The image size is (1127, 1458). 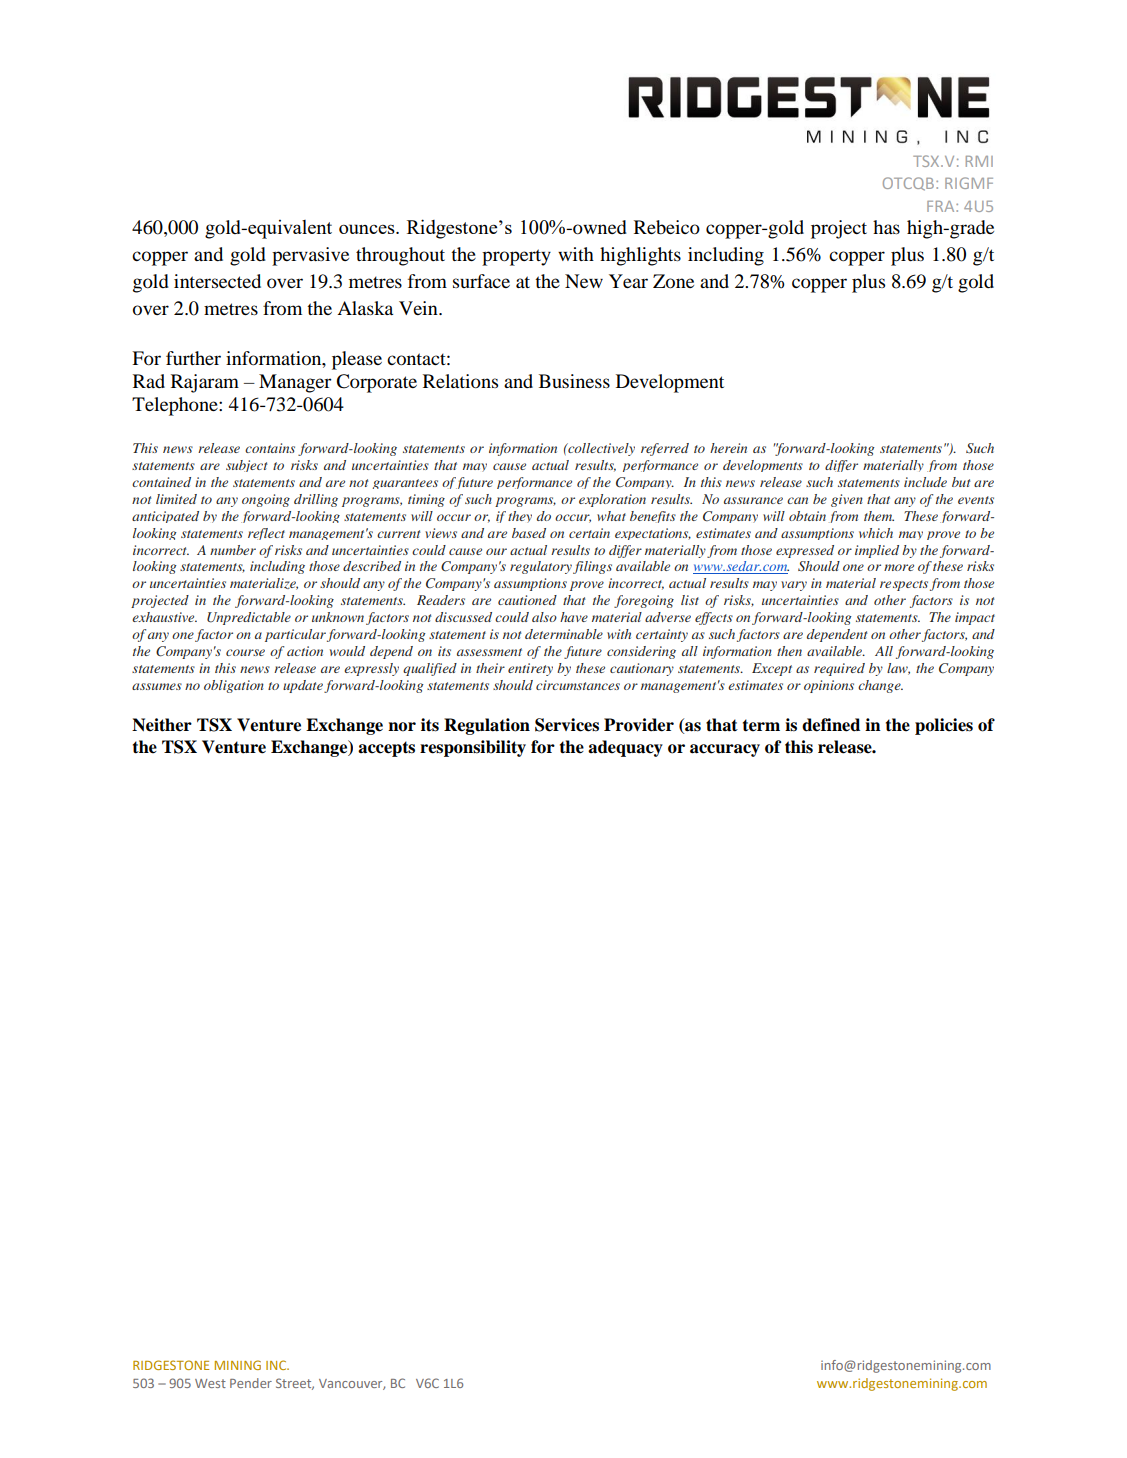 I want to click on has, so click(x=886, y=227).
